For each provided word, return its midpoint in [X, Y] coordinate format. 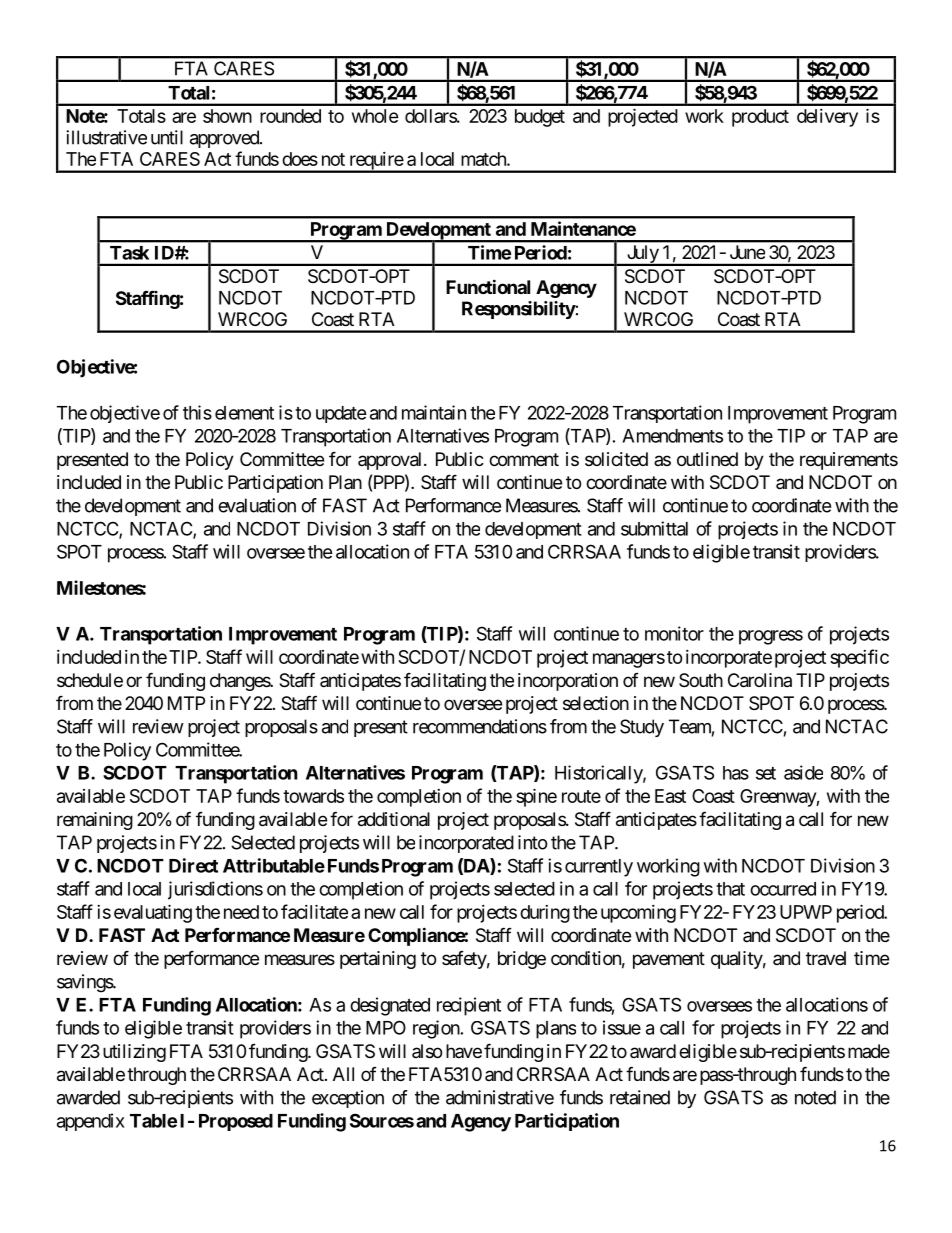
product [760, 118]
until [167, 137]
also [427, 1051]
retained [640, 1097]
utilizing [134, 1053]
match [484, 159]
